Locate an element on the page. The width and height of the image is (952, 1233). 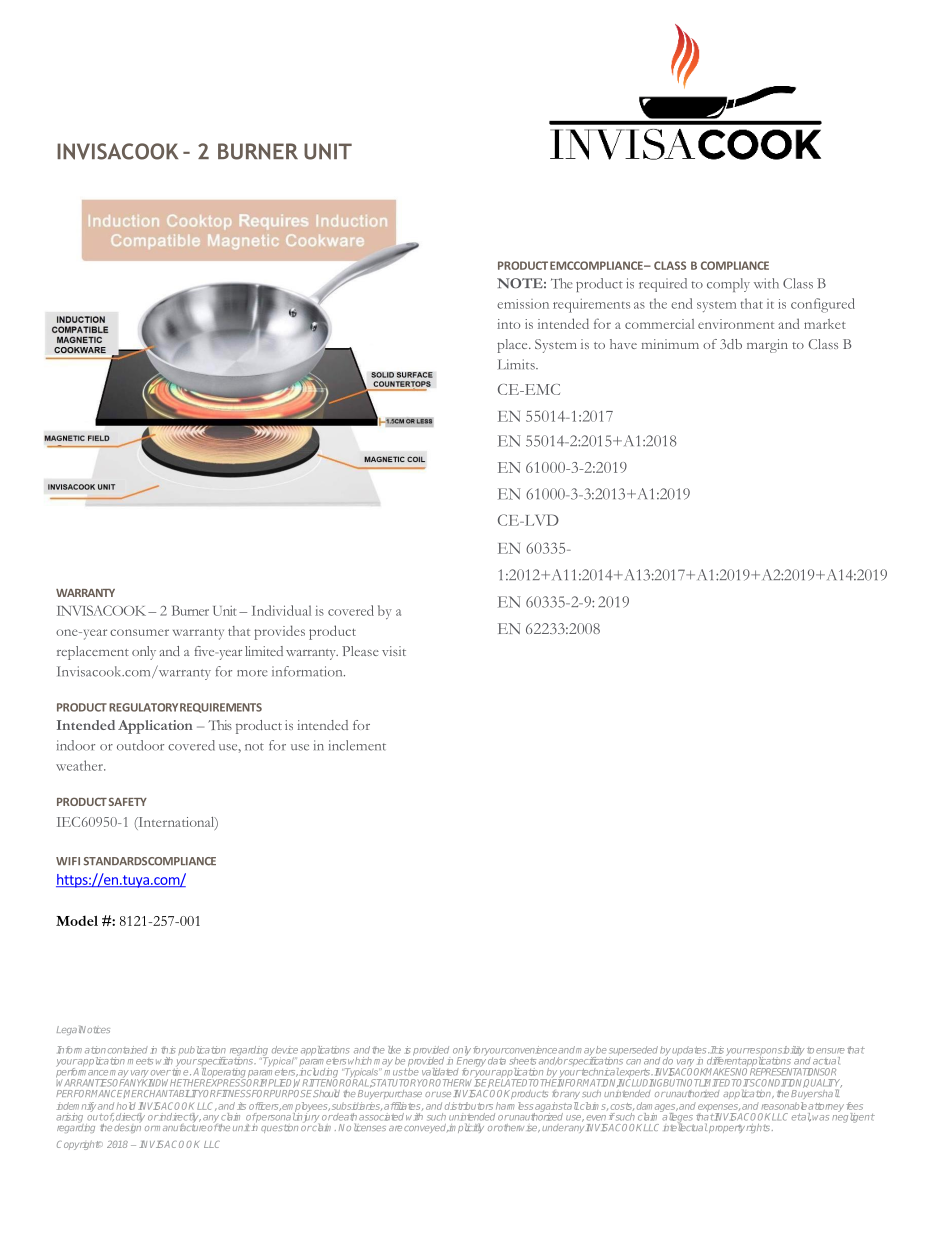
design is located at coordinates (127, 1127).
